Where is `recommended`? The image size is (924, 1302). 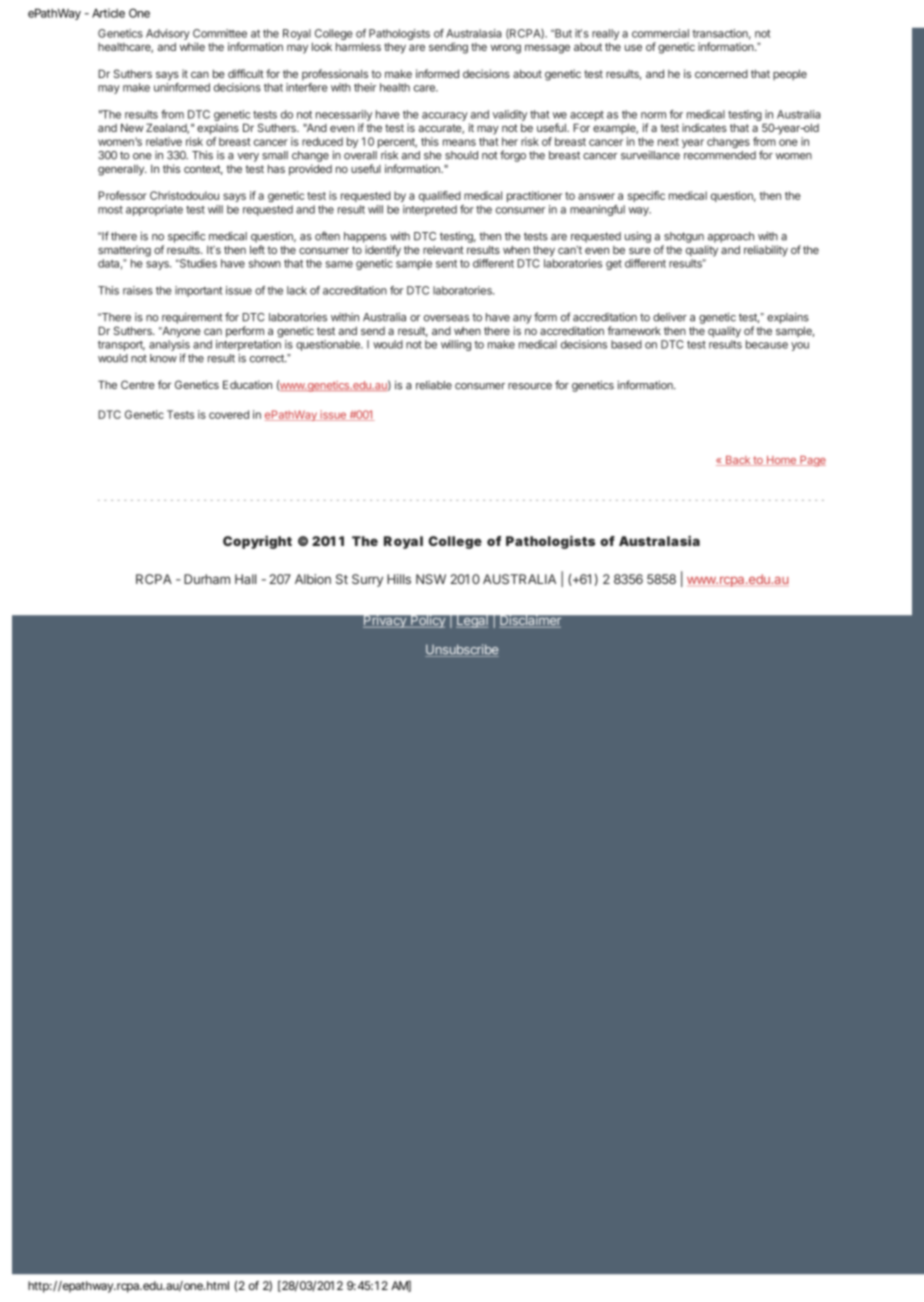
recommended is located at coordinates (720, 155).
